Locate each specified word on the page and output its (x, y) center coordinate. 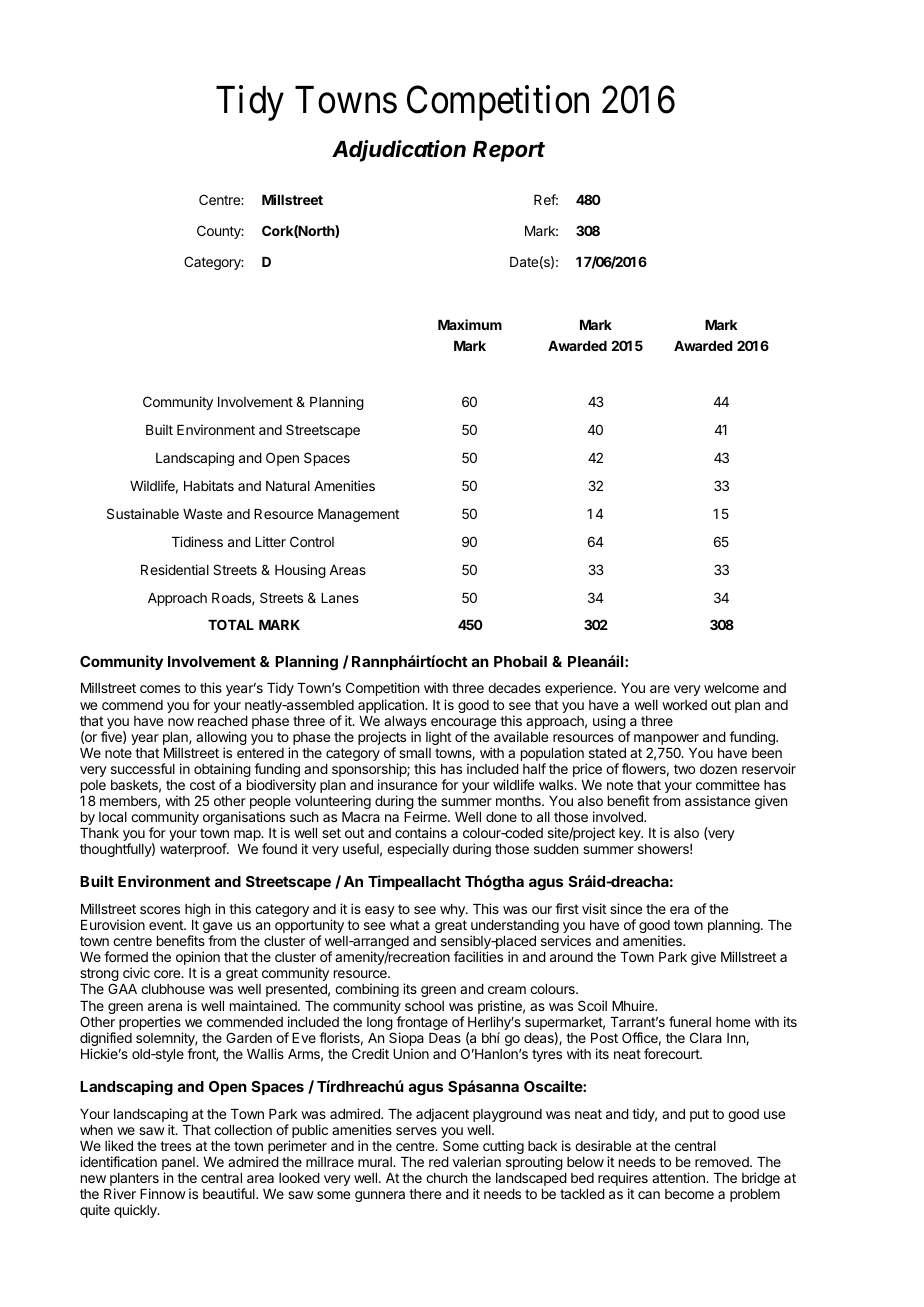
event (167, 925)
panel (179, 1165)
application (392, 706)
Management (358, 515)
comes (160, 689)
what (404, 925)
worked (684, 705)
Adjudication (399, 151)
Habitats (209, 485)
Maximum (470, 324)
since (626, 908)
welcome (731, 688)
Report (509, 151)
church (446, 1178)
